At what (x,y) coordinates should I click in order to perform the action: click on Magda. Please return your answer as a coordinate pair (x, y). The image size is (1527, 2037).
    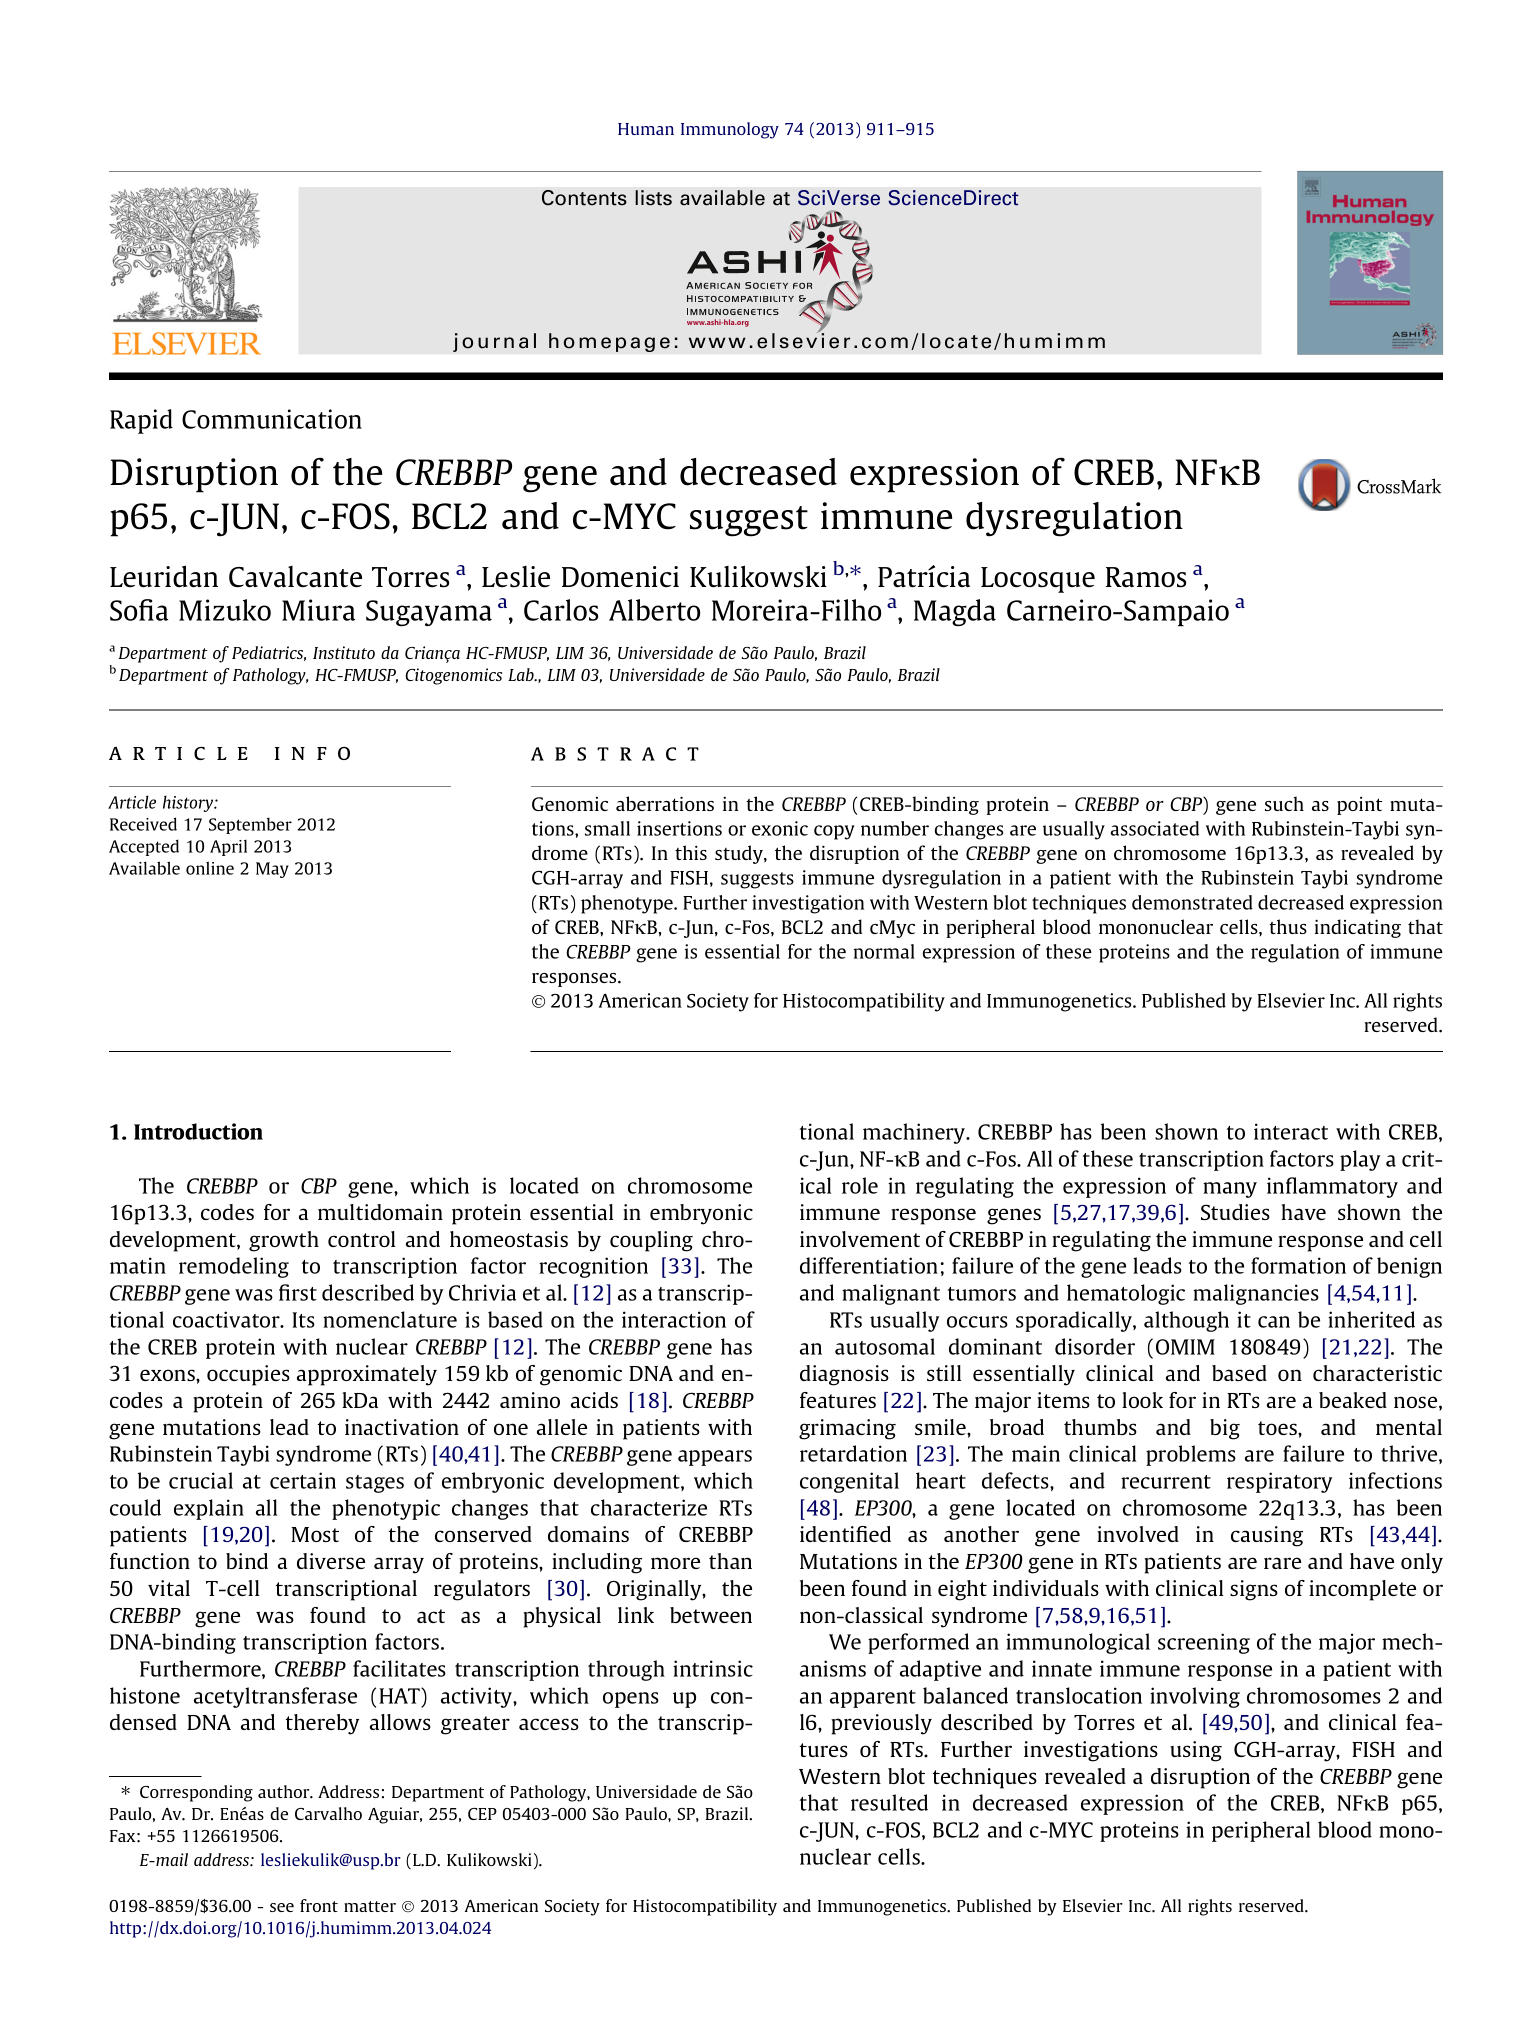
    Looking at the image, I should click on (955, 612).
